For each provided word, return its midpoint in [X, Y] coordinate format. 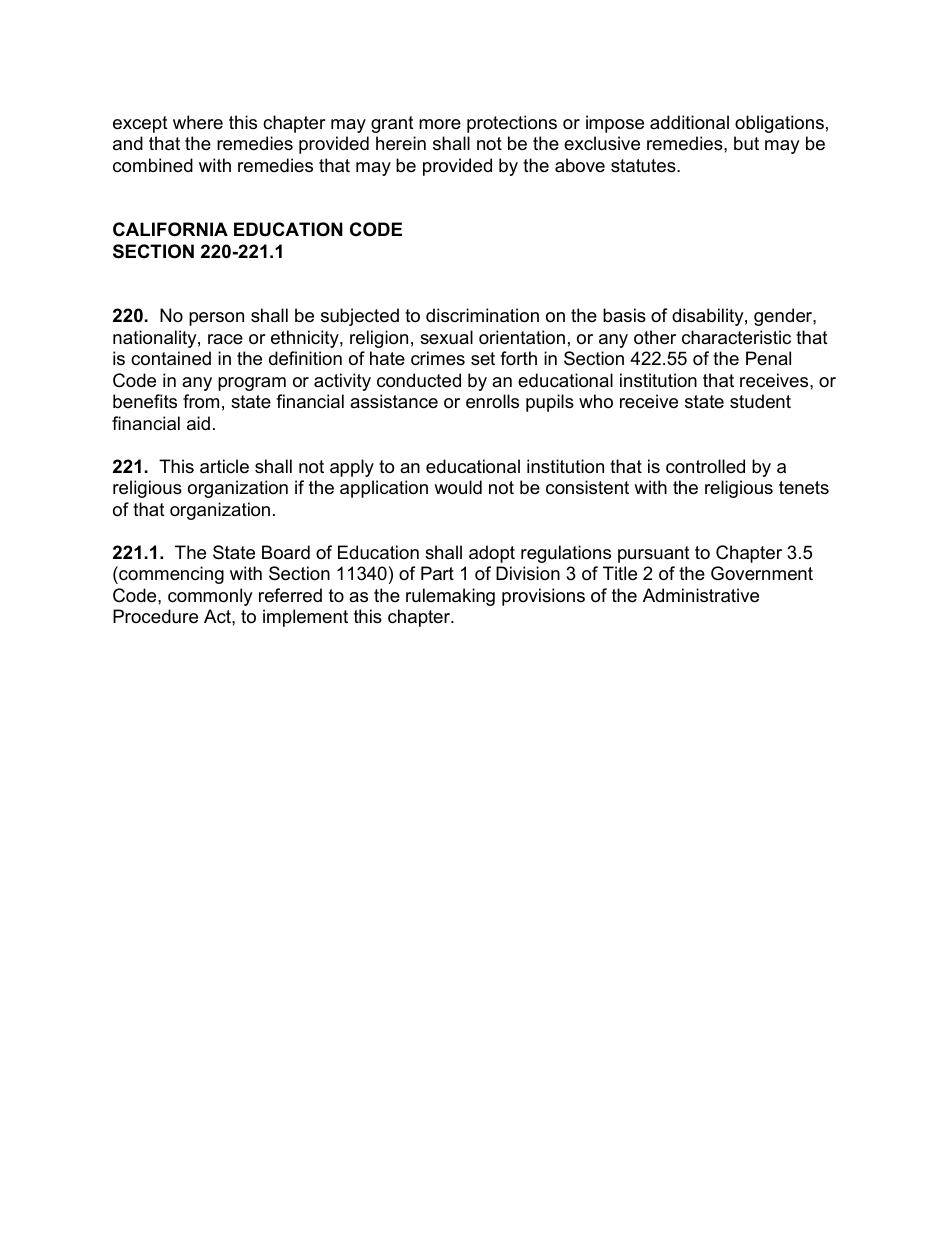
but [746, 143]
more [440, 124]
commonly [210, 597]
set [483, 359]
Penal [768, 358]
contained [171, 358]
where [198, 122]
